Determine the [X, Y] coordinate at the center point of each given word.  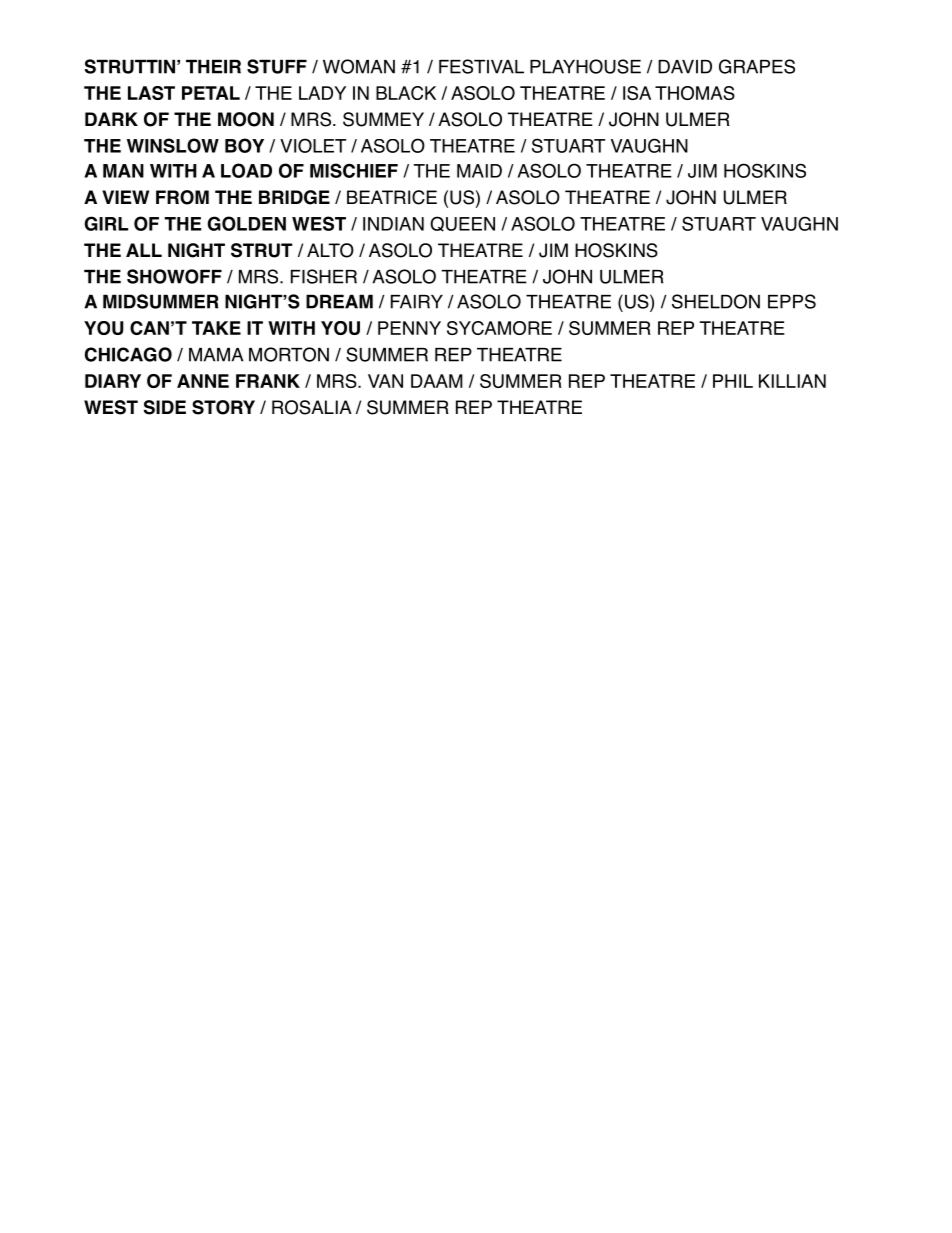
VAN [385, 381]
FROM [182, 197]
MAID [479, 171]
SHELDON [716, 301]
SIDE [165, 407]
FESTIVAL [481, 66]
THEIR [213, 66]
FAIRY [417, 302]
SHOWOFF [174, 276]
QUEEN [462, 224]
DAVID [685, 67]
